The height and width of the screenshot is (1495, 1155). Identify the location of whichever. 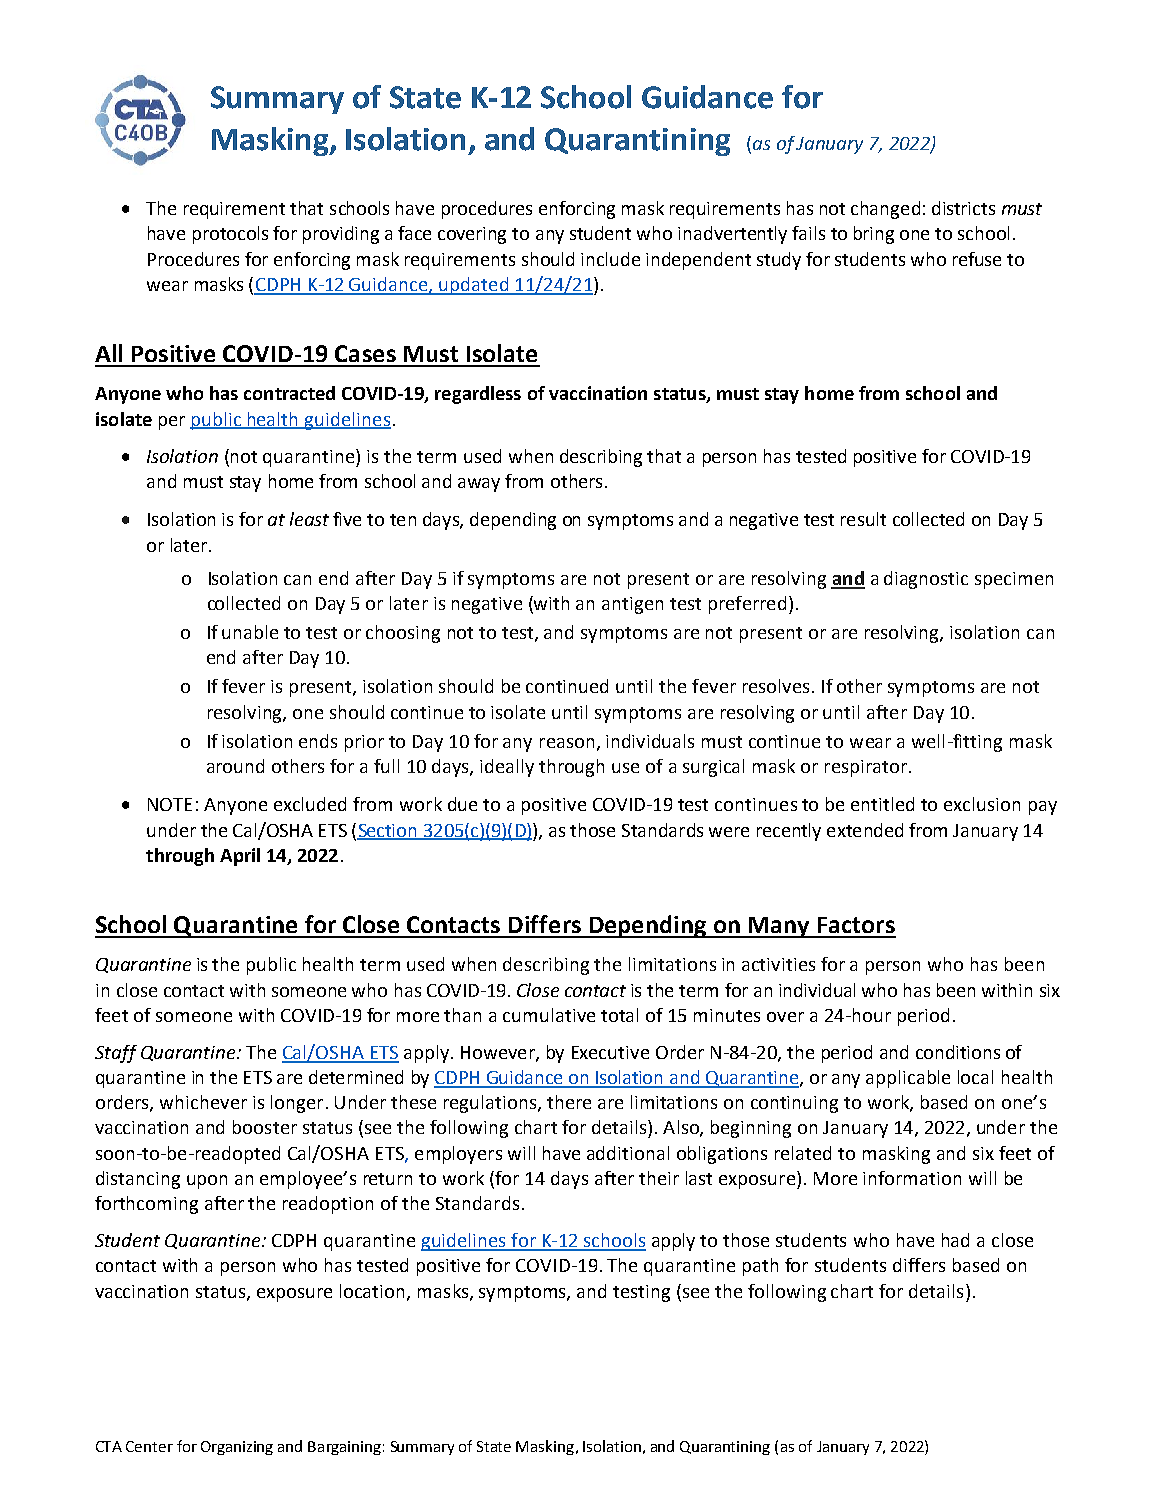
(203, 1102).
